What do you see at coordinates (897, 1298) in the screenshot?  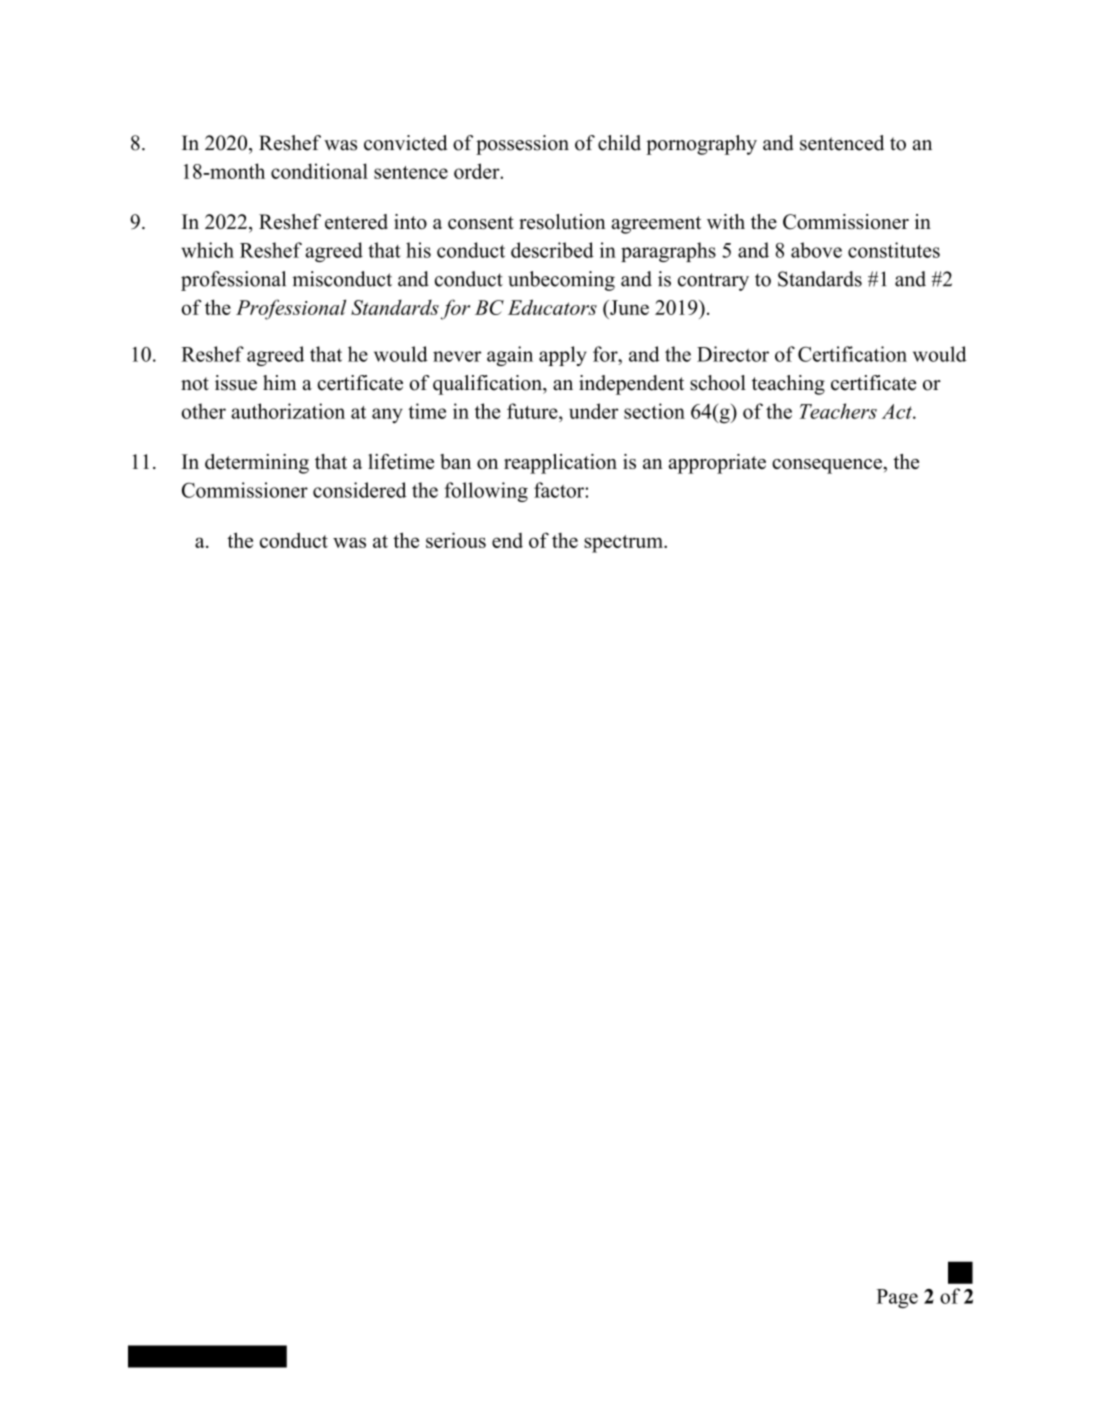 I see `Page` at bounding box center [897, 1298].
